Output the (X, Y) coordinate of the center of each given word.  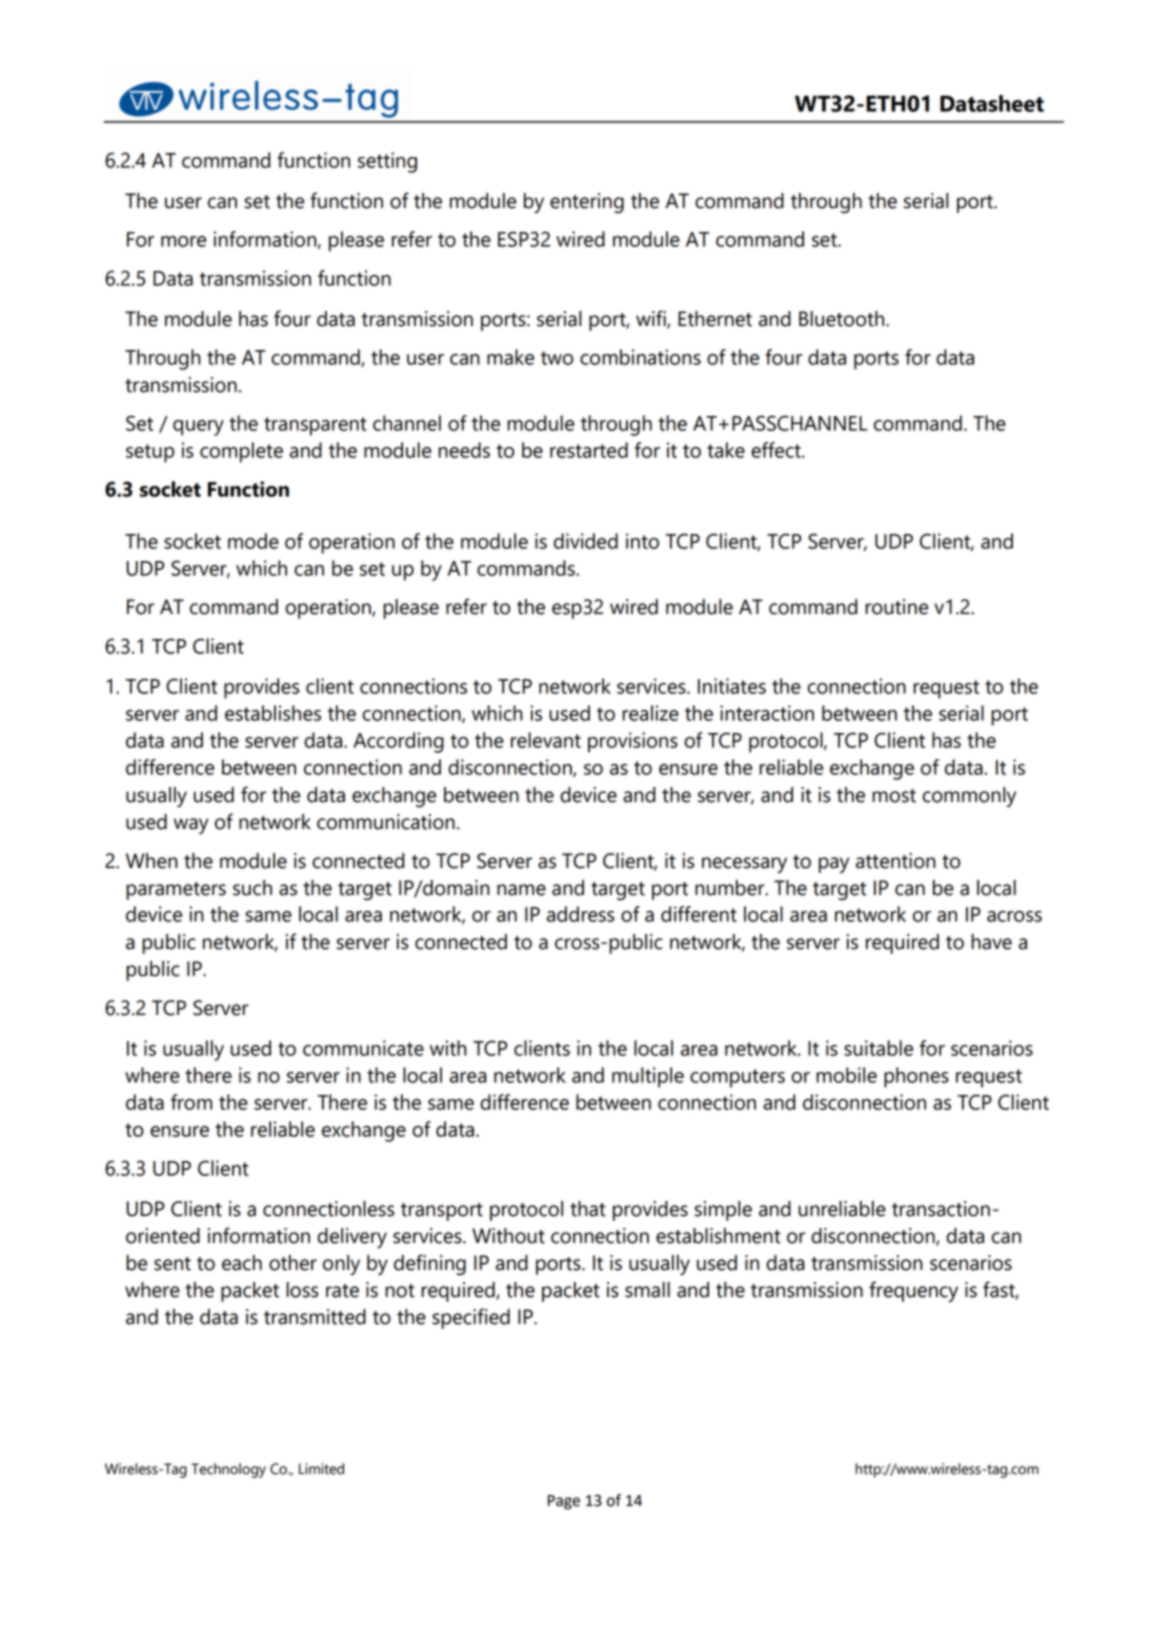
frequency (913, 1291)
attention (896, 861)
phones (916, 1077)
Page (564, 1502)
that (588, 1209)
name (521, 890)
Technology (228, 1470)
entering (587, 203)
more (183, 241)
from (191, 1102)
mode (253, 541)
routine (896, 607)
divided (586, 541)
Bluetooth (843, 319)
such (252, 888)
